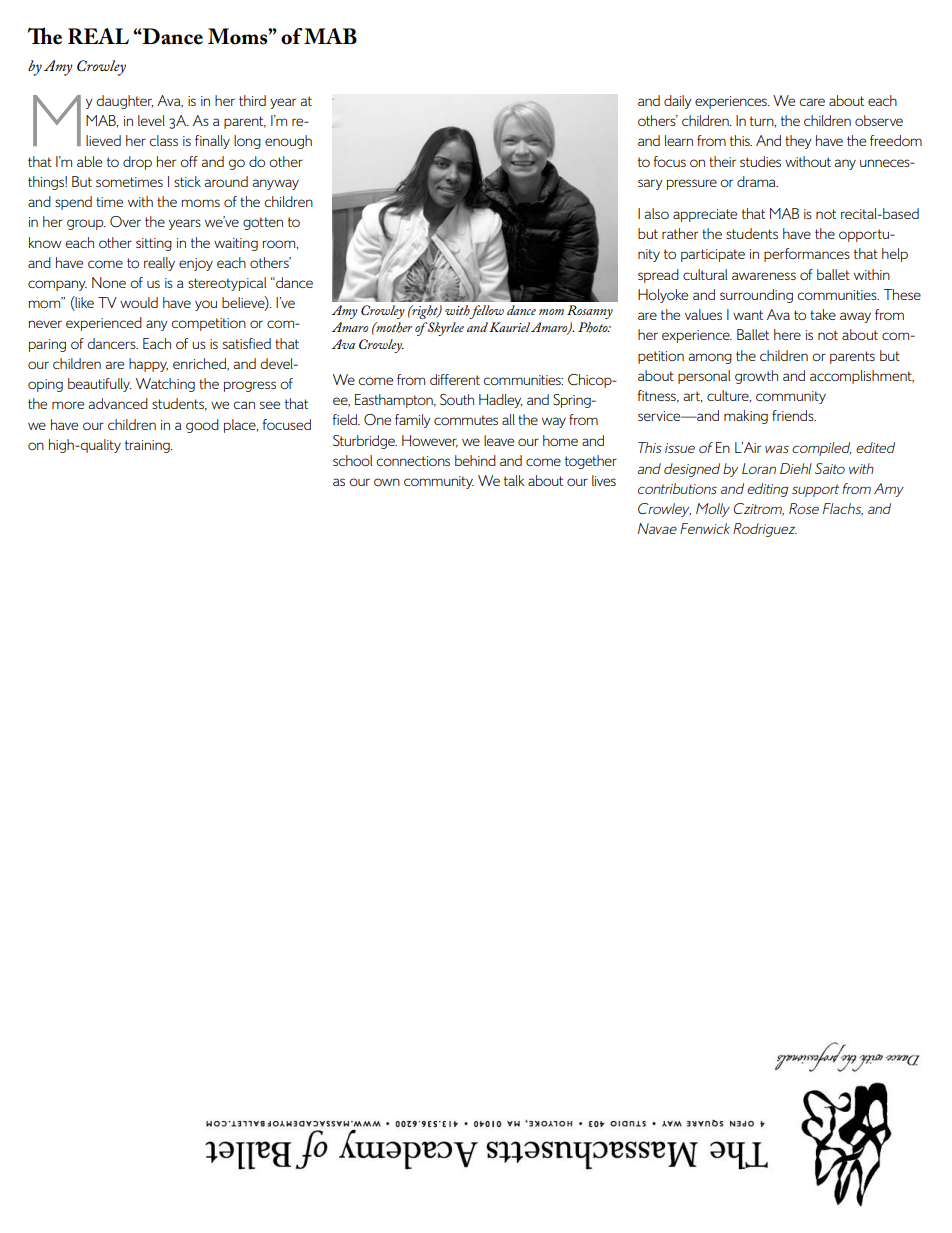  What do you see at coordinates (804, 508) in the screenshot?
I see `Rose` at bounding box center [804, 508].
